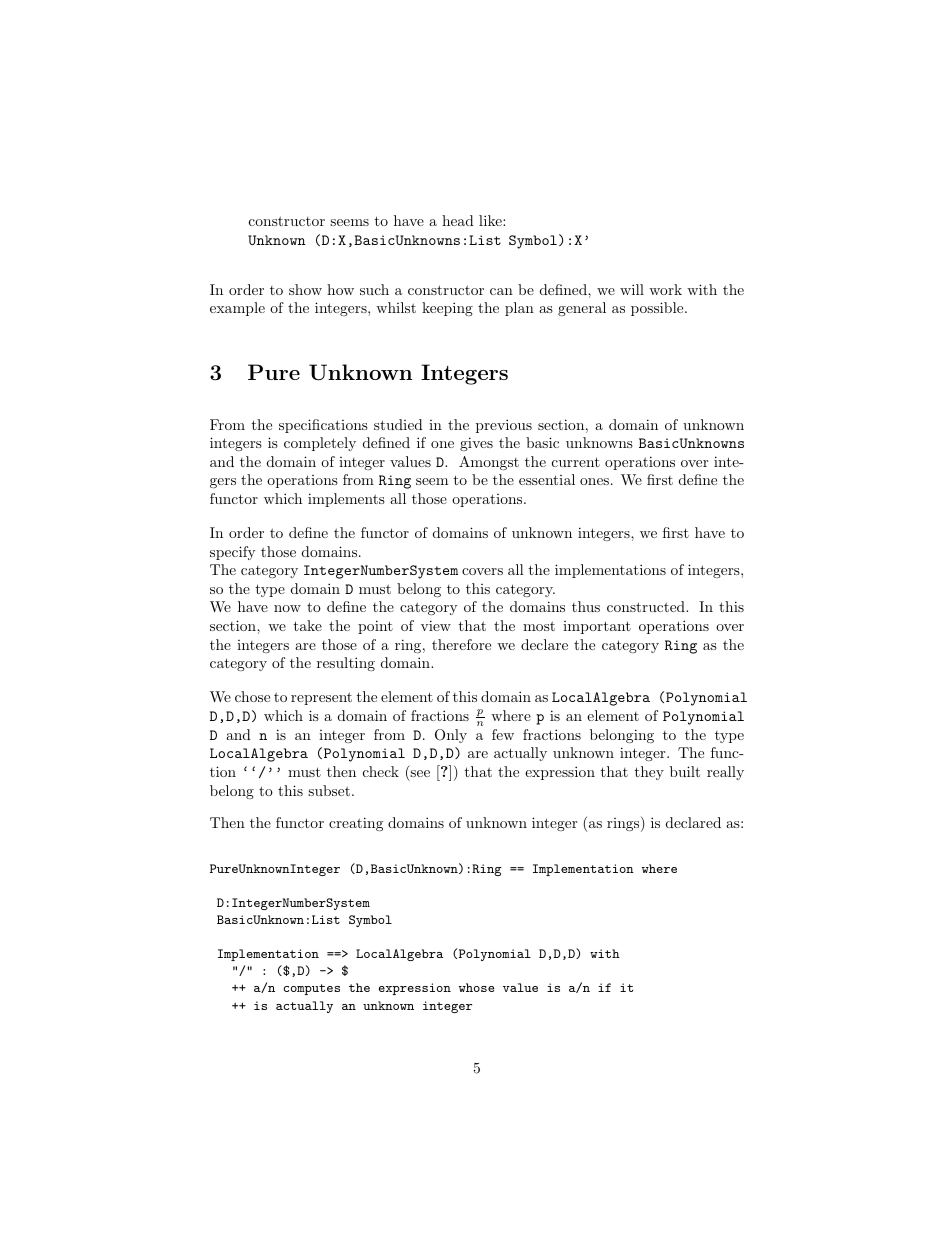  What do you see at coordinates (320, 444) in the page?
I see `completely` at bounding box center [320, 444].
